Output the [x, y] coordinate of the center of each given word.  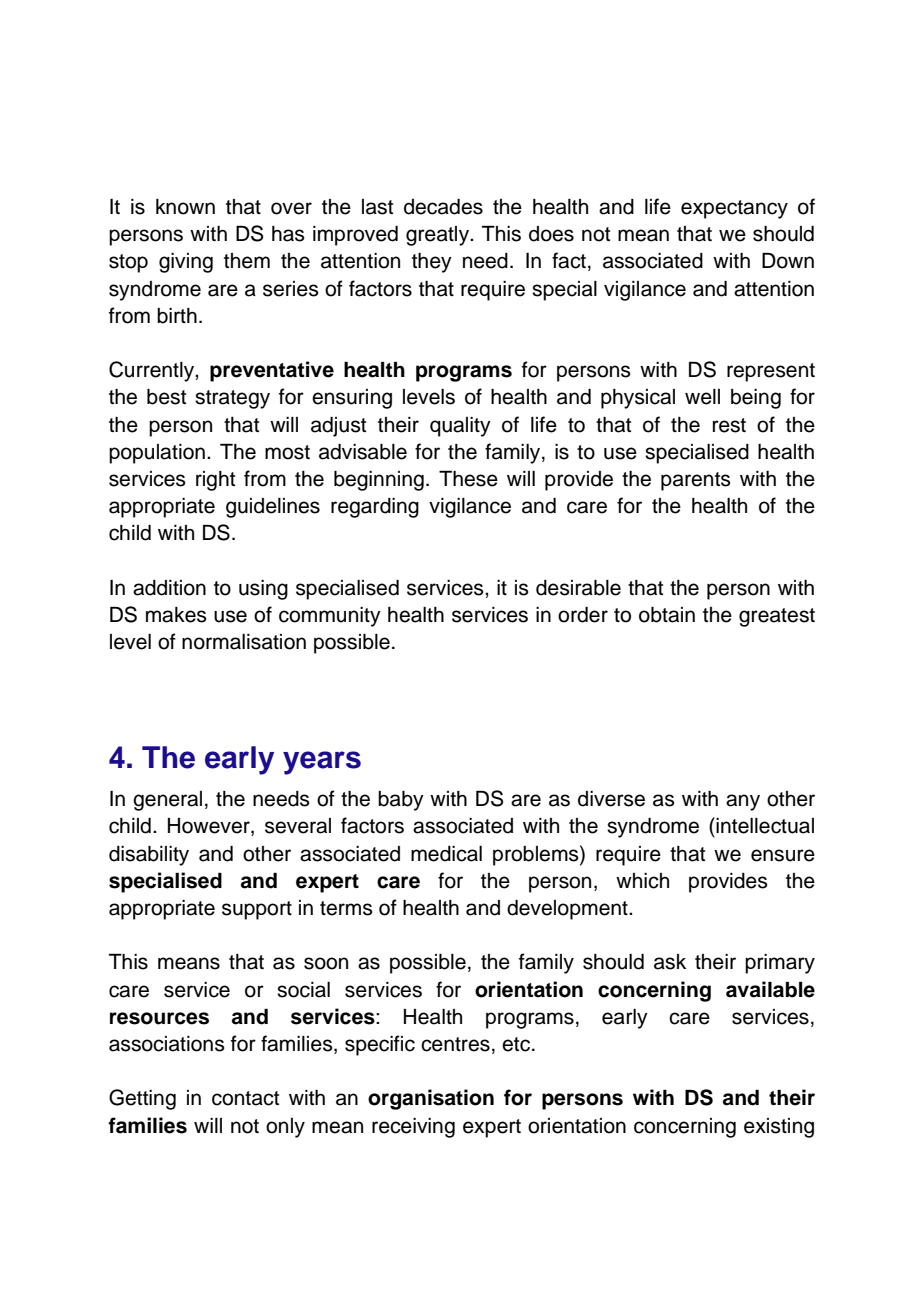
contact [245, 1098]
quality [460, 427]
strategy [232, 399]
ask [670, 962]
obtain [667, 615]
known [185, 207]
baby [401, 801]
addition [169, 588]
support [257, 910]
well [702, 397]
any [743, 802]
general [167, 801]
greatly [438, 236]
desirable [578, 588]
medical [446, 854]
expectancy [734, 209]
